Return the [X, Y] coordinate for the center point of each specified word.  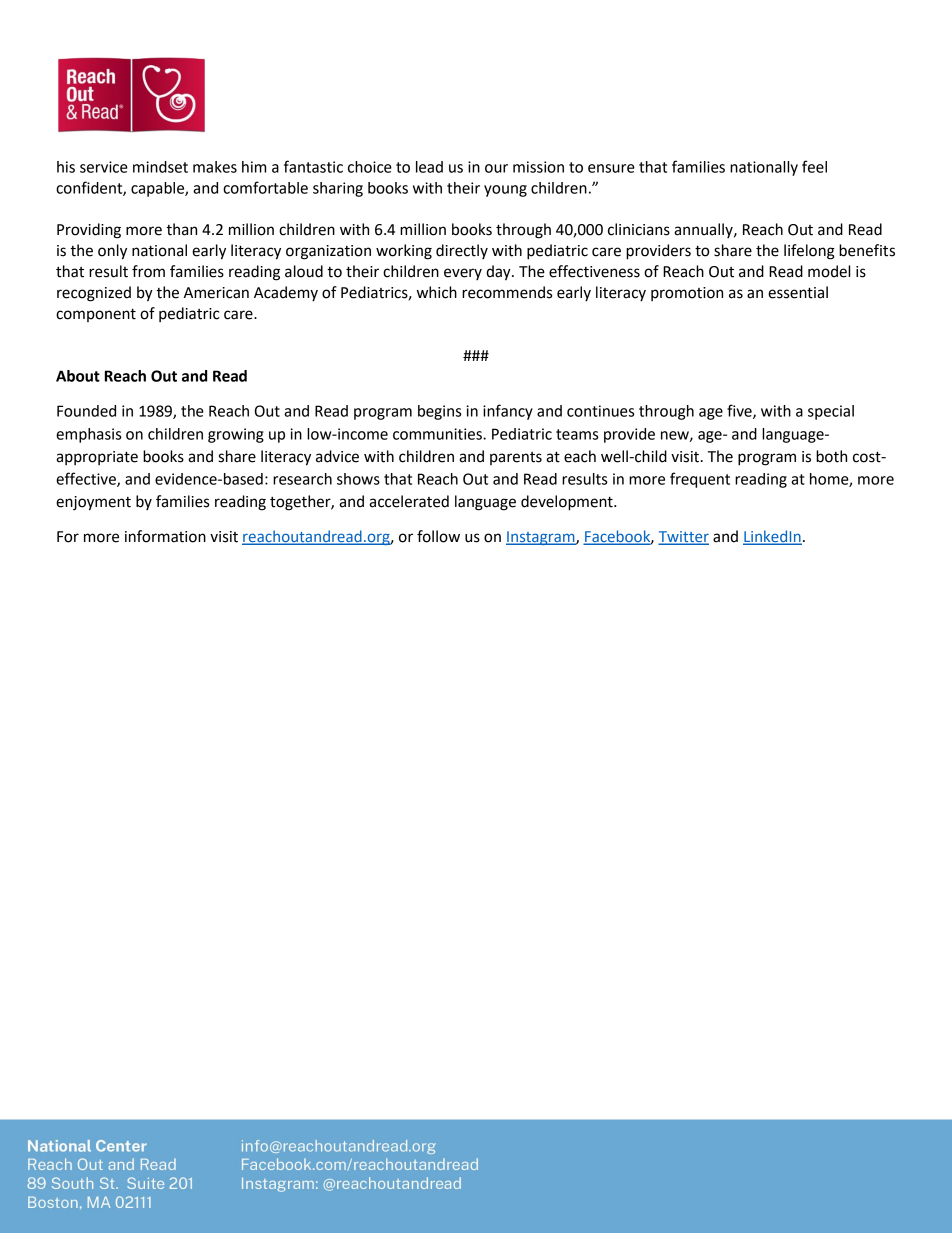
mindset [160, 167]
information [165, 536]
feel [814, 166]
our [496, 168]
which [437, 292]
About [78, 376]
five [740, 411]
